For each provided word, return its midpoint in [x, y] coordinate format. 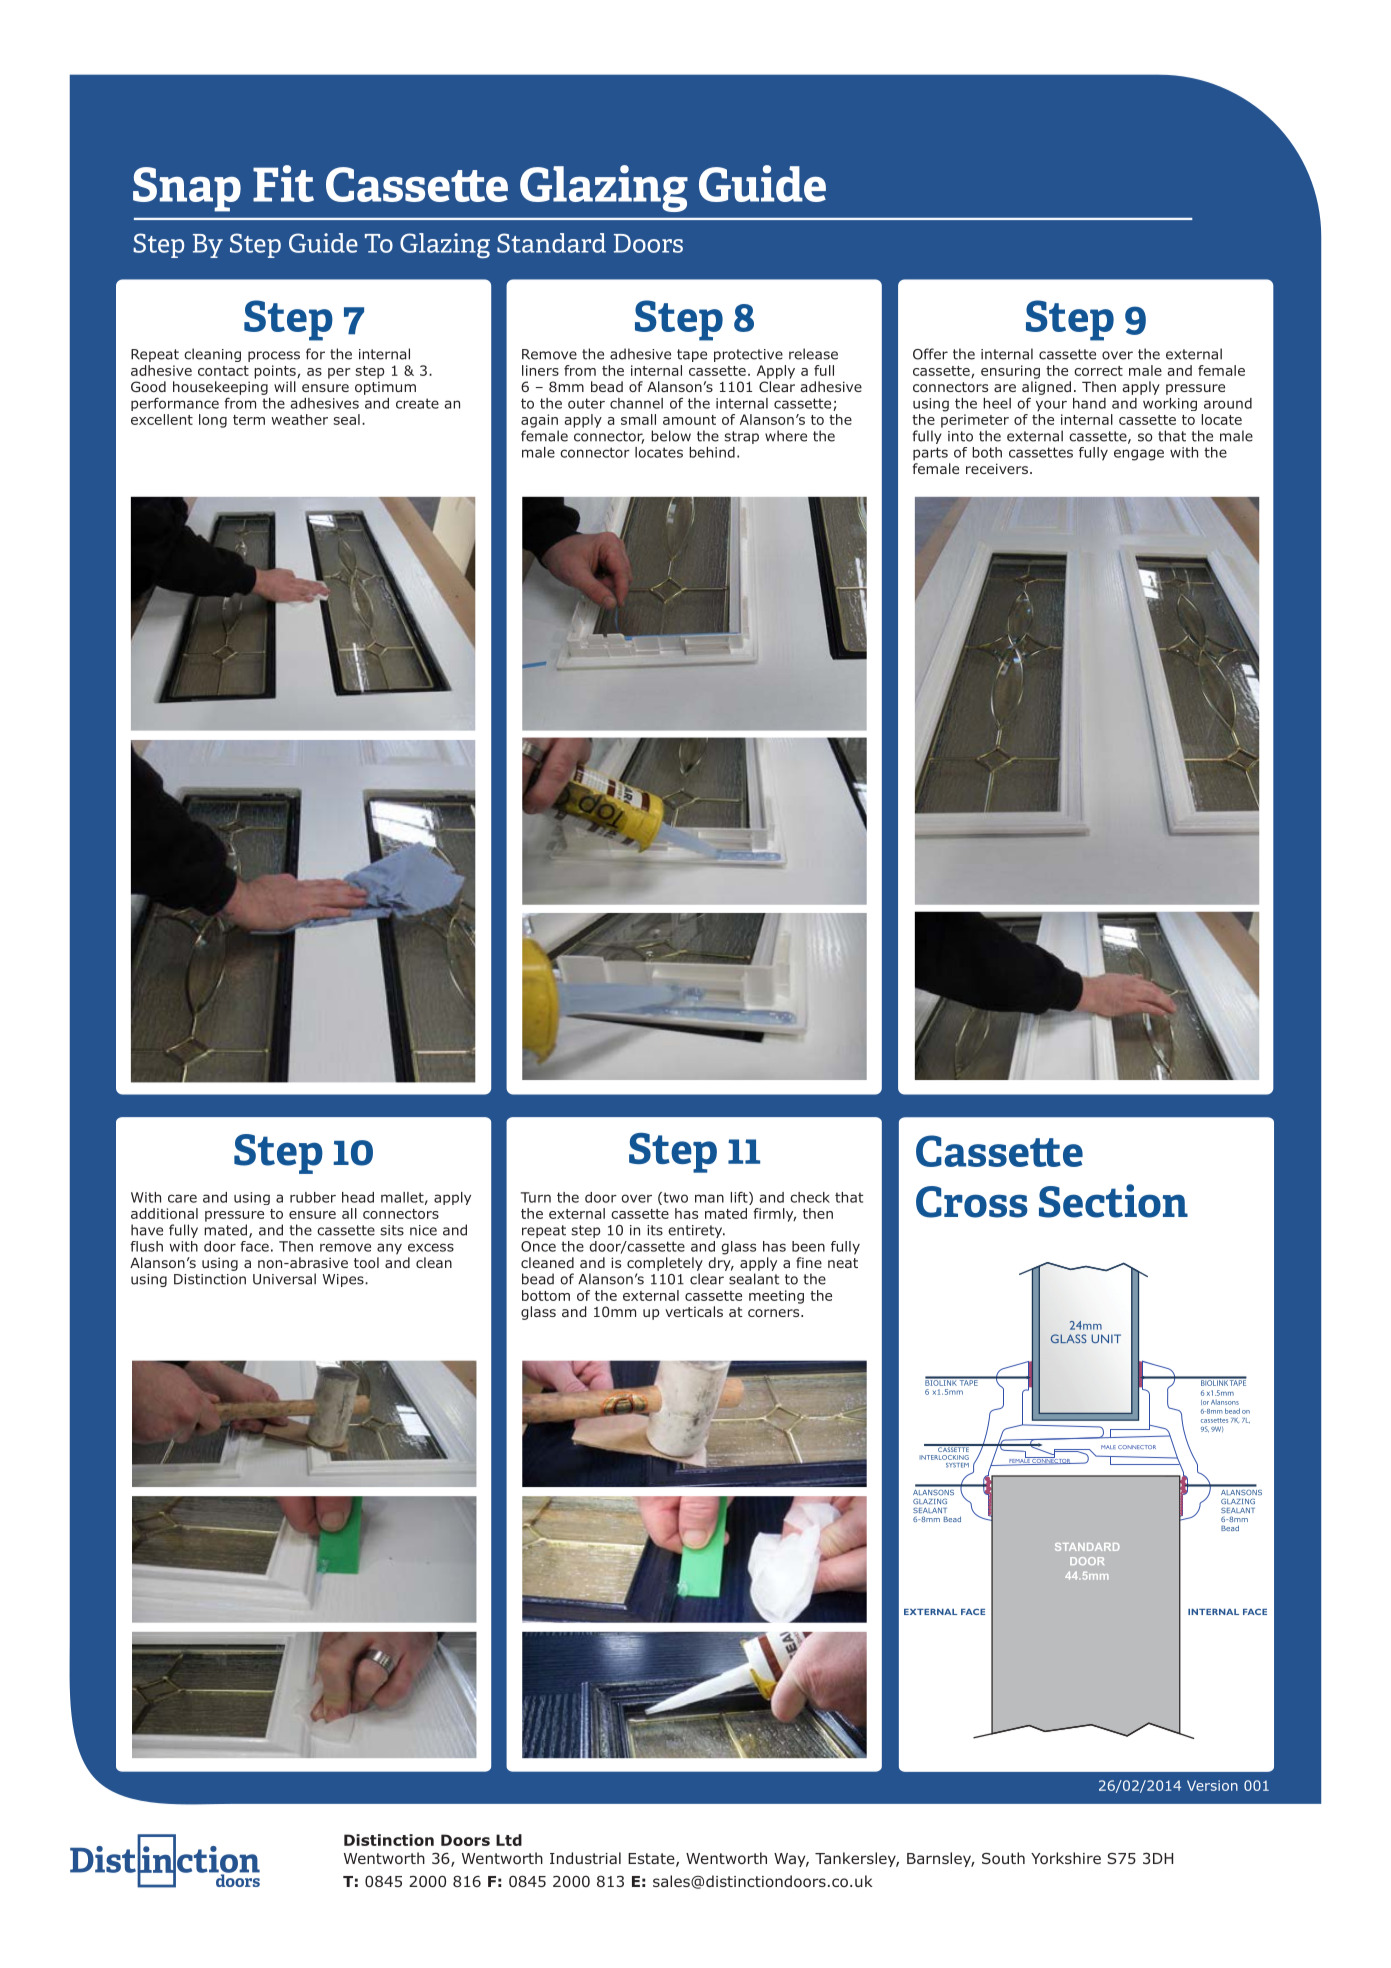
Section [1113, 1201]
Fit [283, 183]
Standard [551, 243]
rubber [313, 1197]
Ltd [509, 1840]
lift [740, 1198]
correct [1098, 371]
